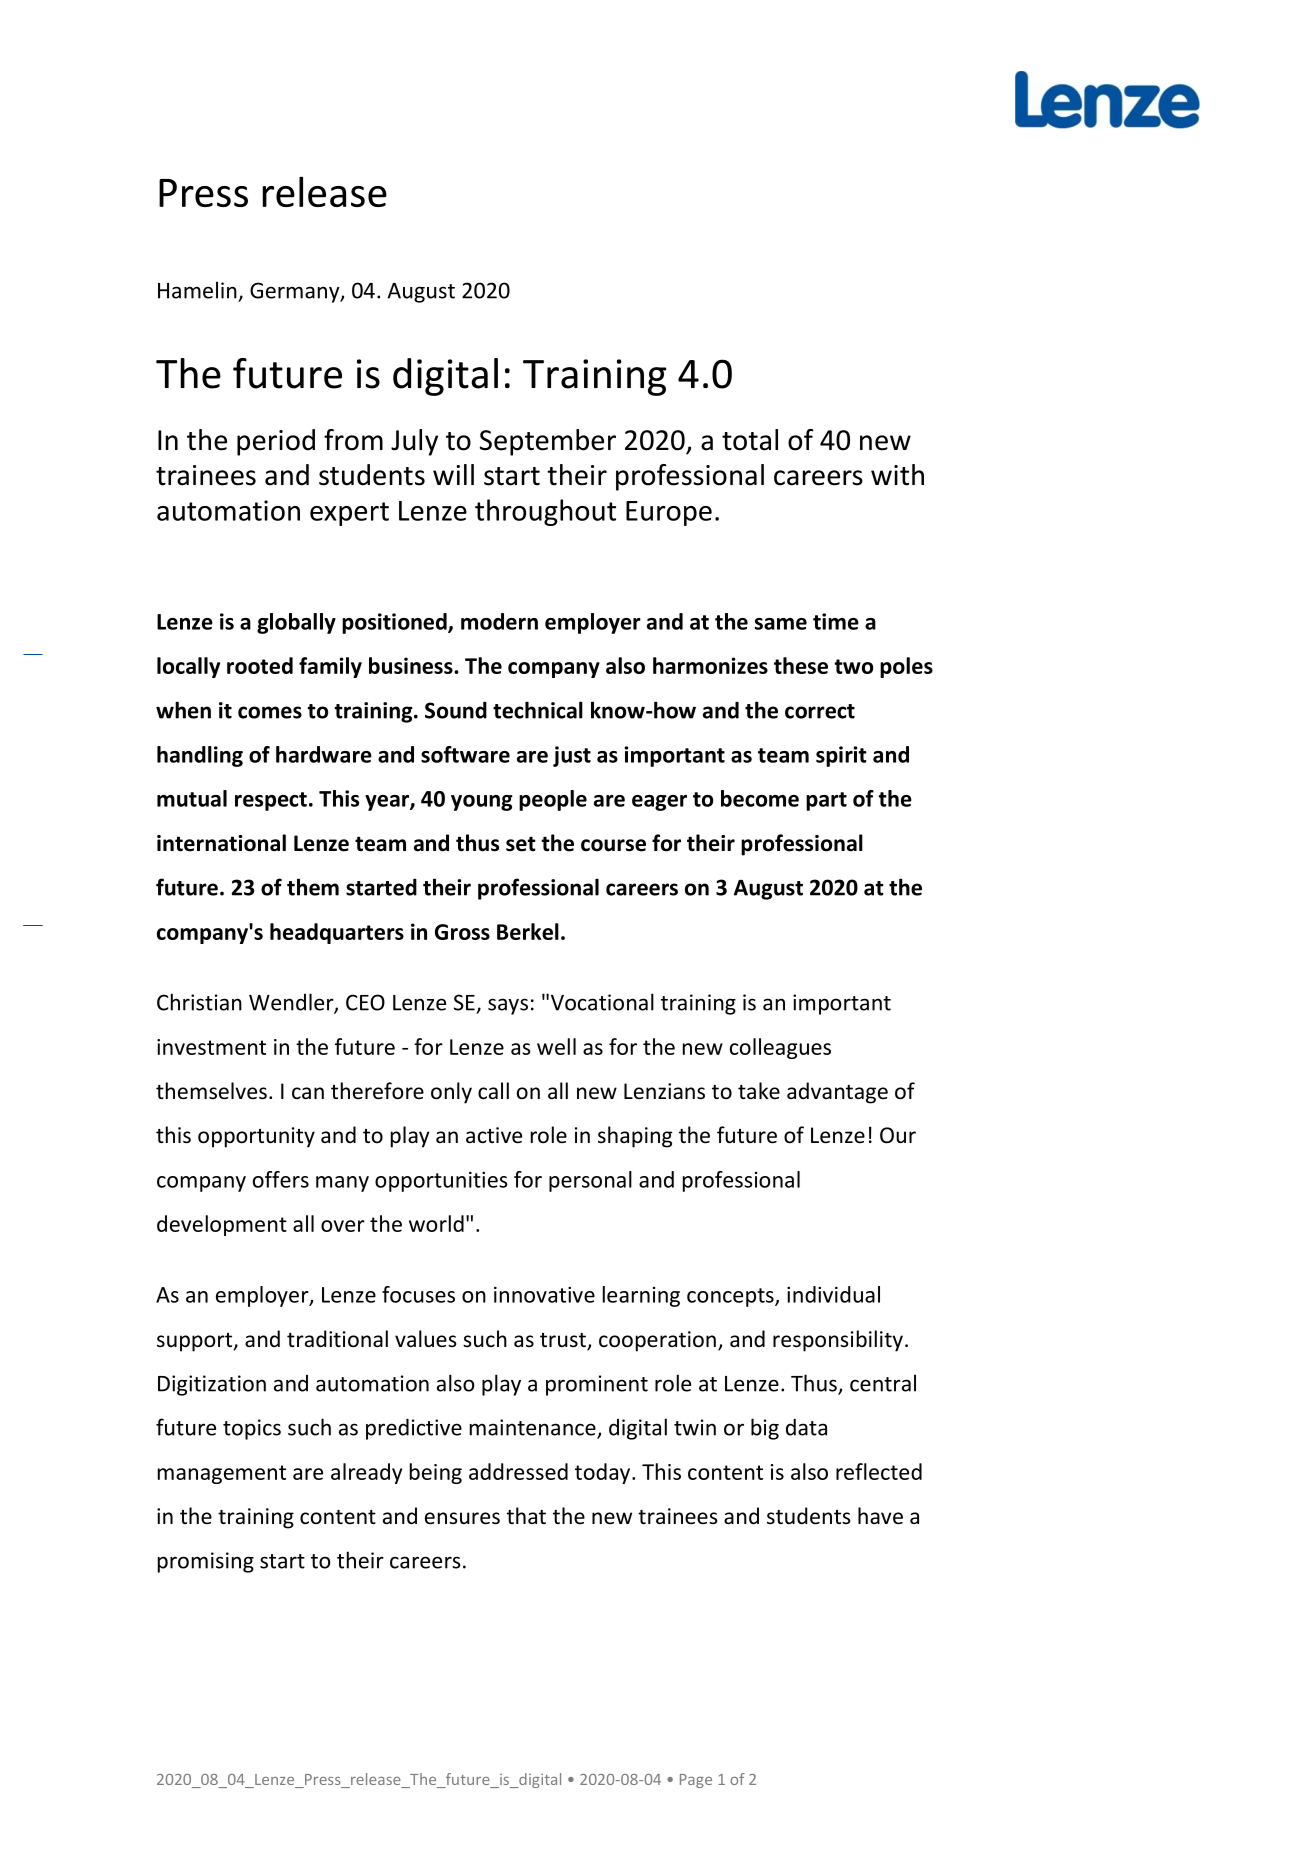 The width and height of the image is (1309, 1851). What do you see at coordinates (256, 1137) in the image?
I see `opportunity` at bounding box center [256, 1137].
